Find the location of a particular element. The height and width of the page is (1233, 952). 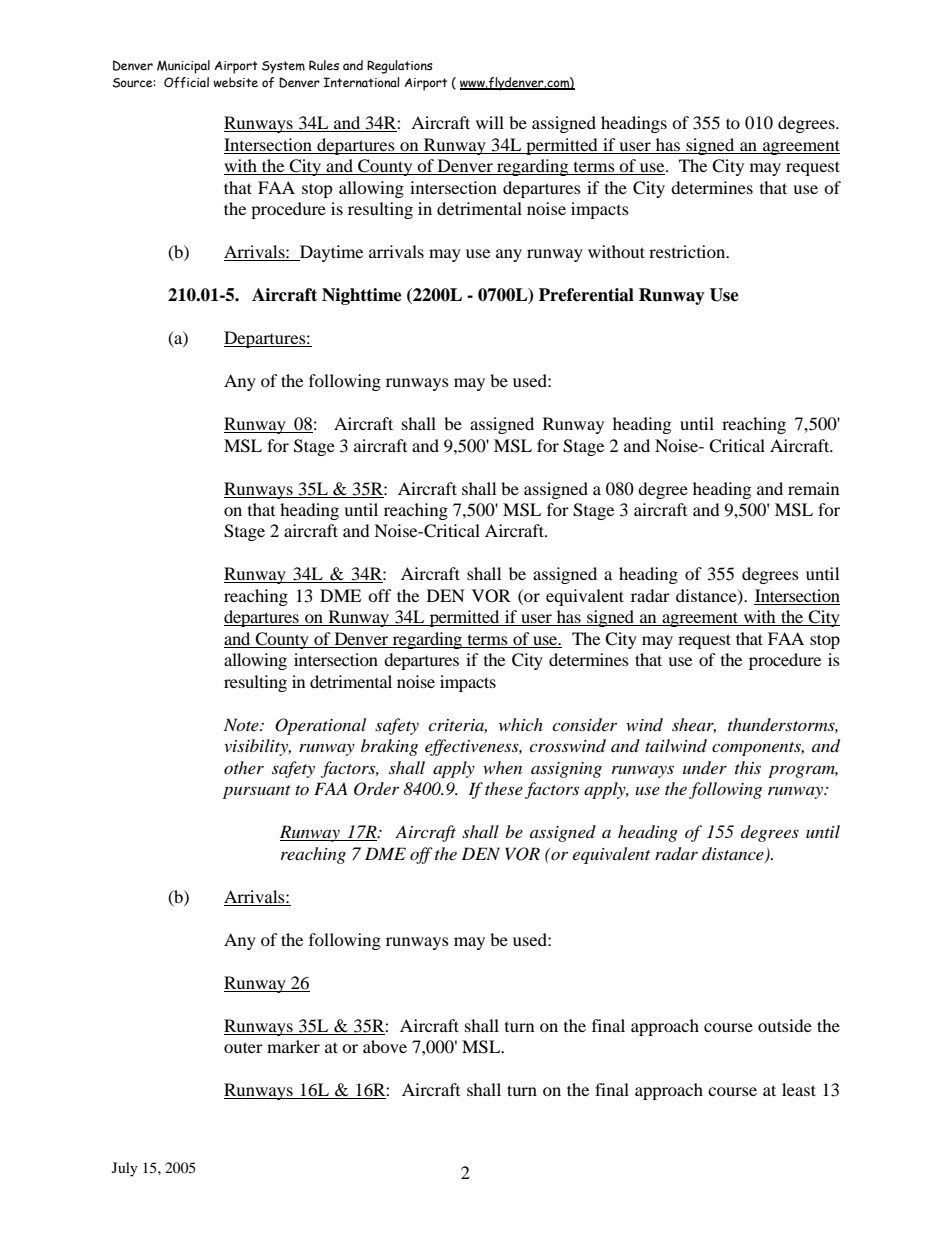

Official is located at coordinates (186, 82).
